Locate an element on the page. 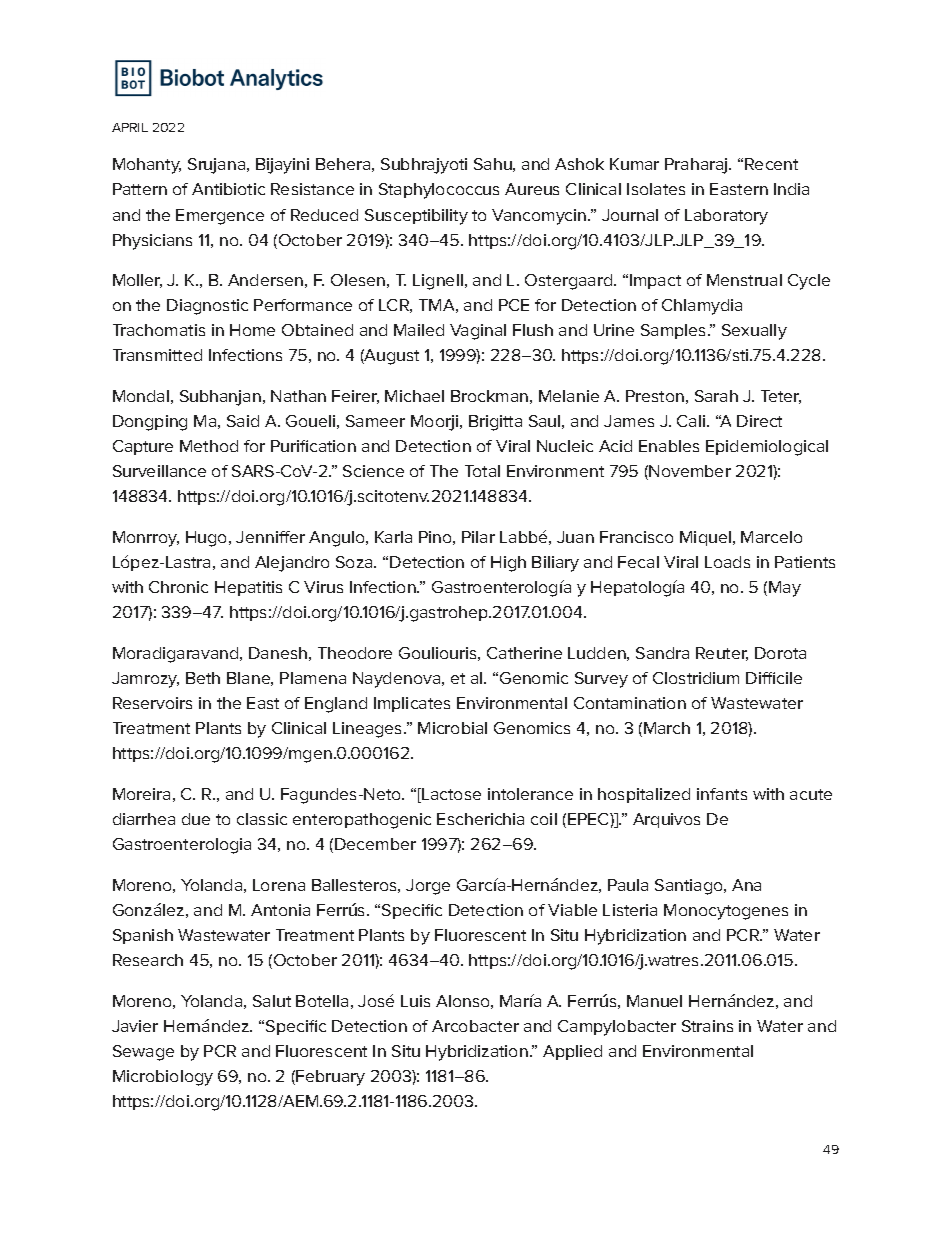  infants is located at coordinates (722, 794).
